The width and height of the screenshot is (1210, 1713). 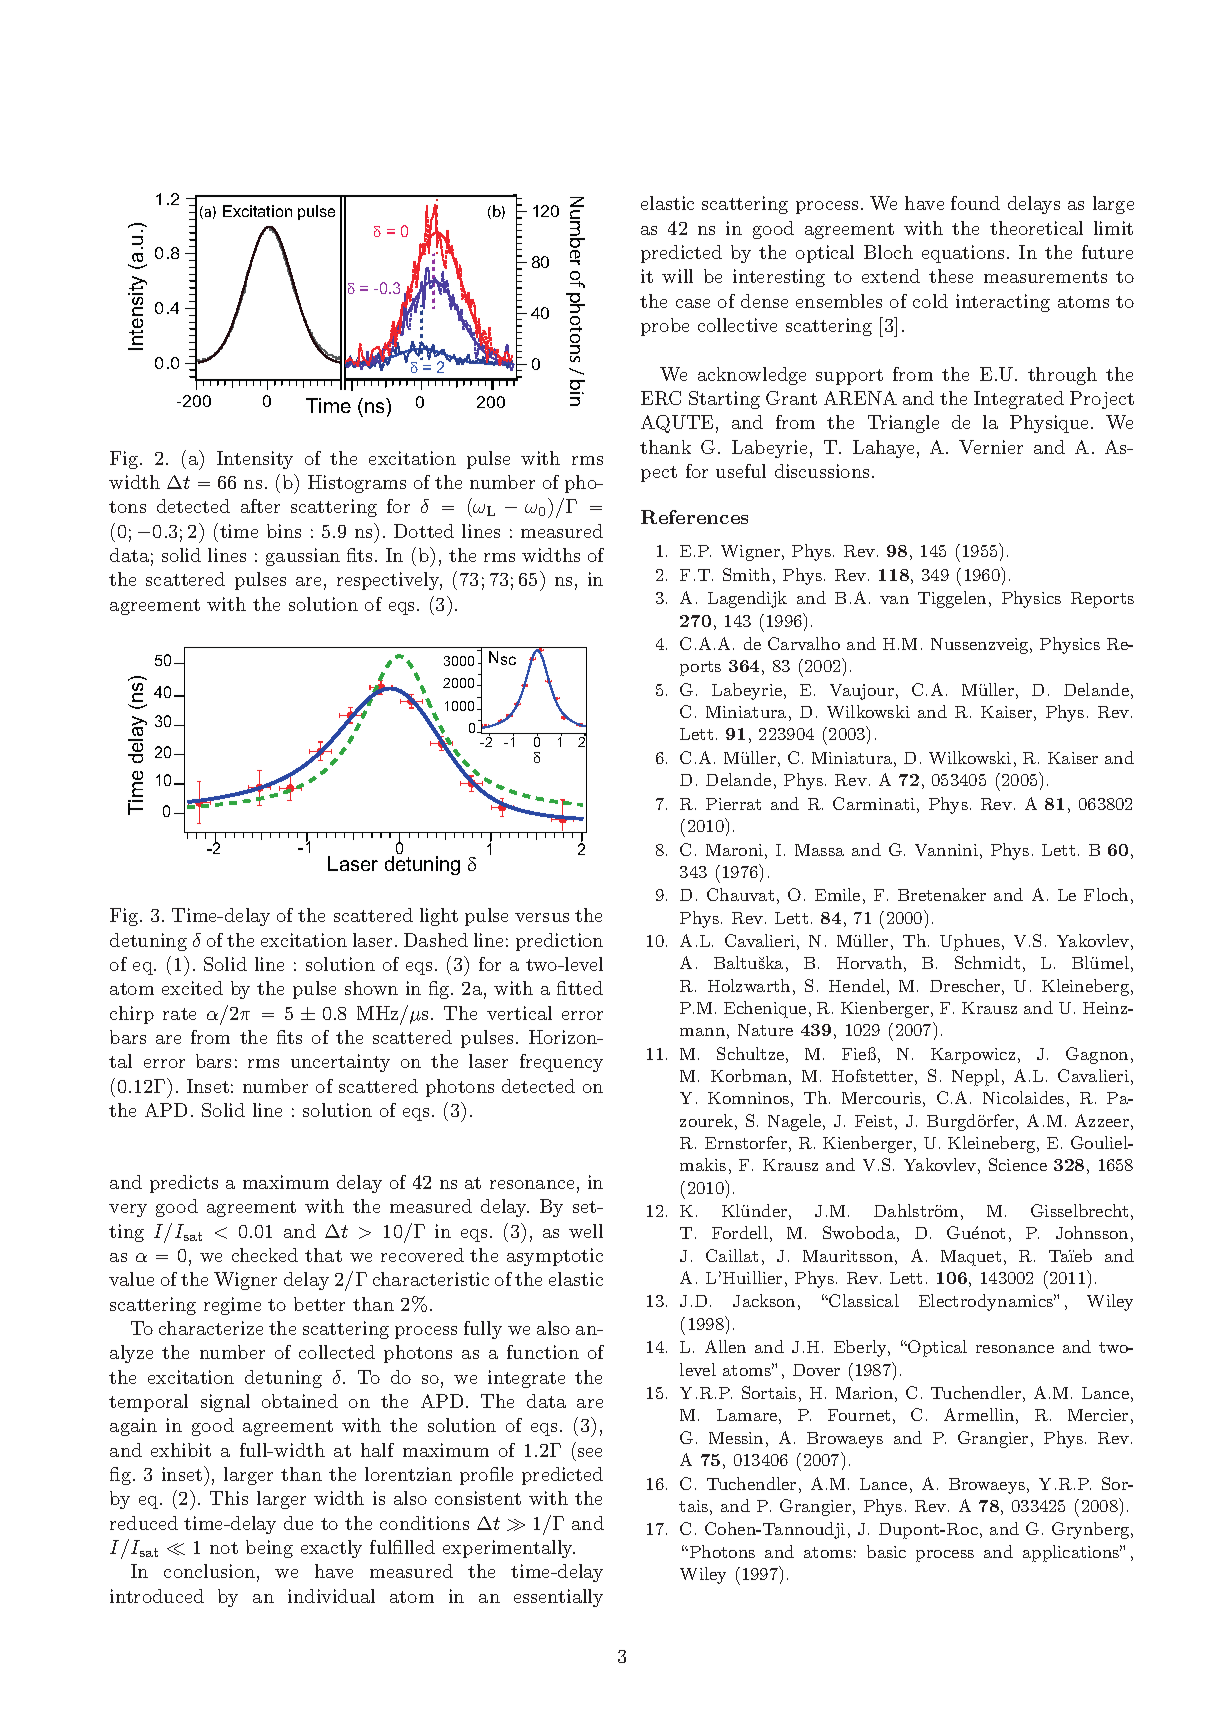 What do you see at coordinates (232, 1306) in the screenshot?
I see `regime` at bounding box center [232, 1306].
